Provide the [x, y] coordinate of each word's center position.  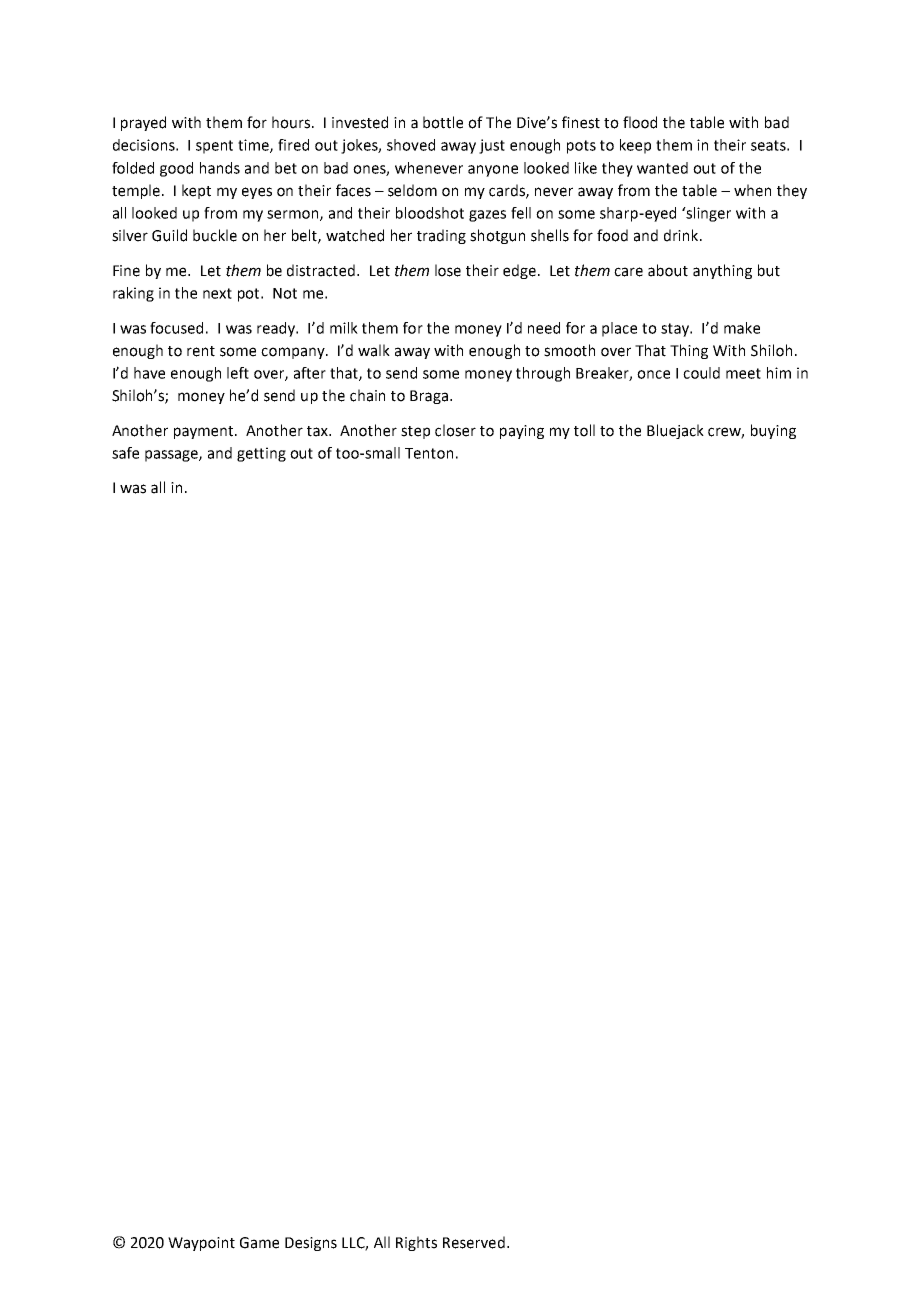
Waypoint [201, 1244]
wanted [662, 168]
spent [214, 147]
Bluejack [675, 431]
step [415, 432]
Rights [416, 1243]
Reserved [474, 1242]
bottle [443, 122]
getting [261, 454]
